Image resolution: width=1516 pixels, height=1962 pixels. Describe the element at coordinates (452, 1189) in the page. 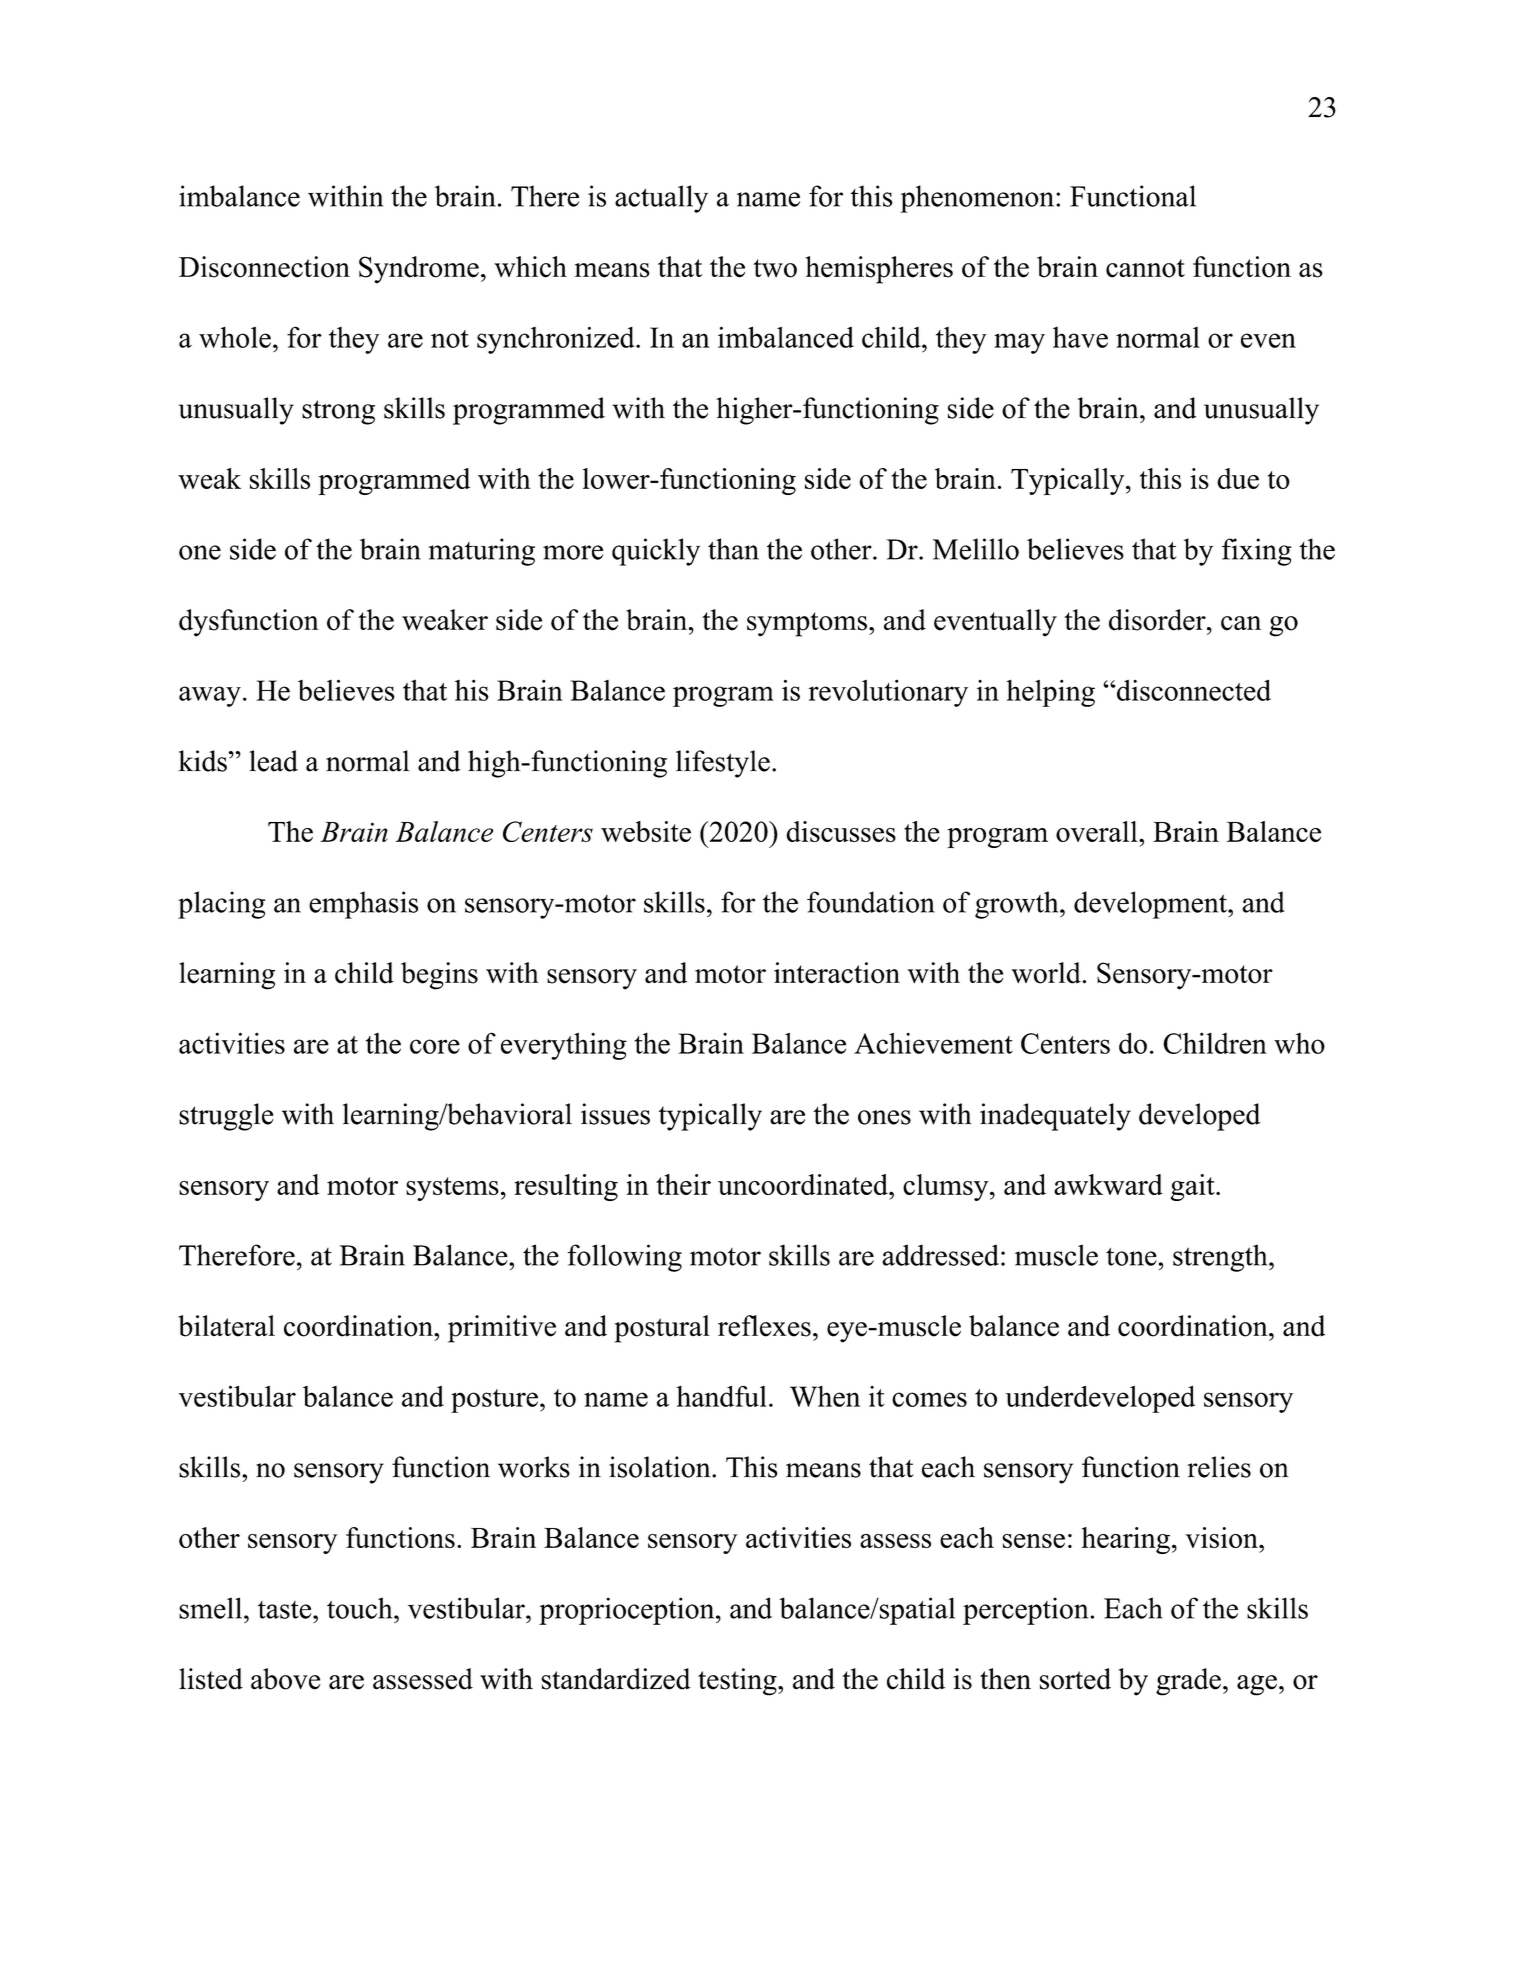

I see `systems` at that location.
